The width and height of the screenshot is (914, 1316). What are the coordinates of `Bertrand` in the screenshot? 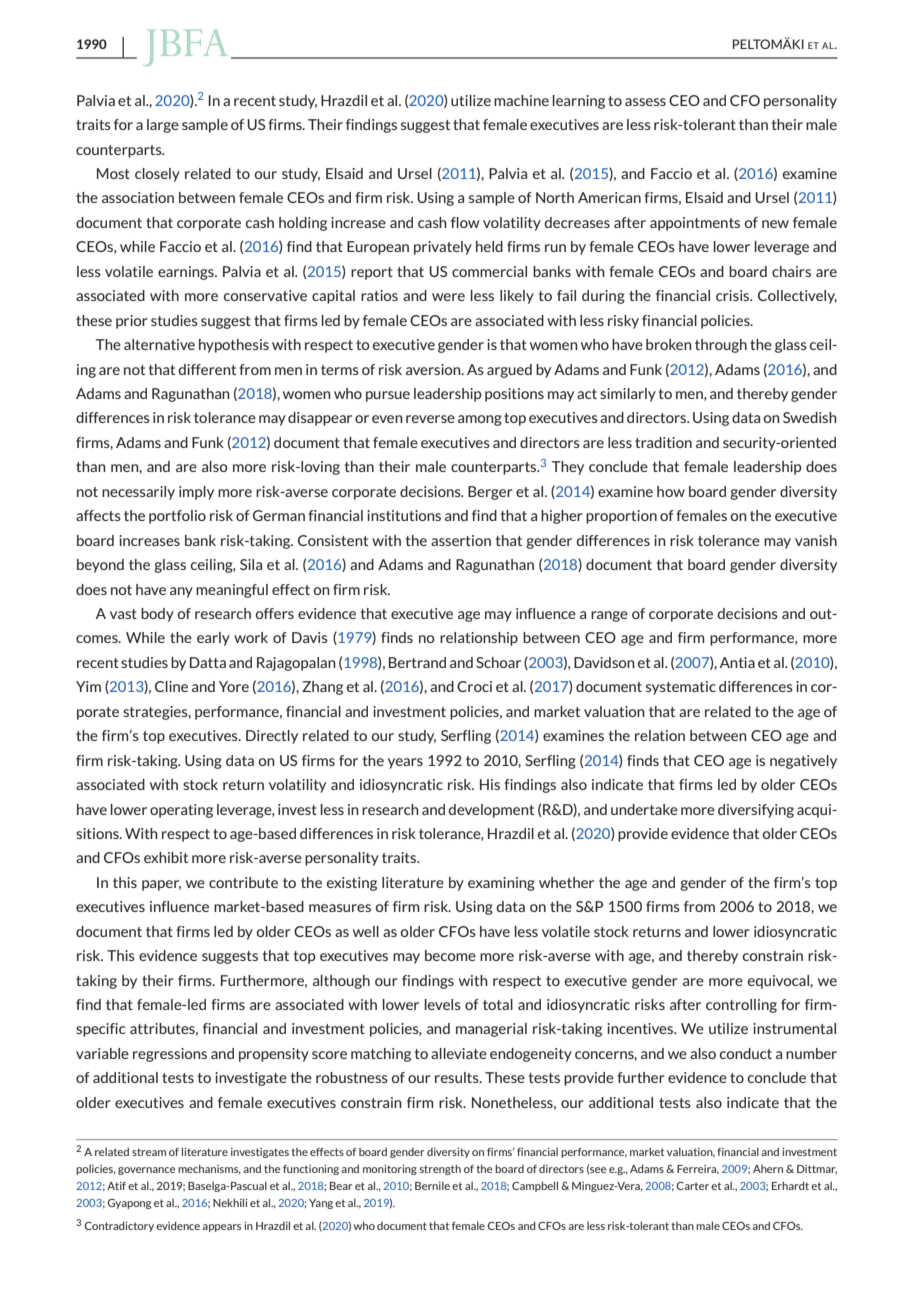 It's located at (417, 662).
